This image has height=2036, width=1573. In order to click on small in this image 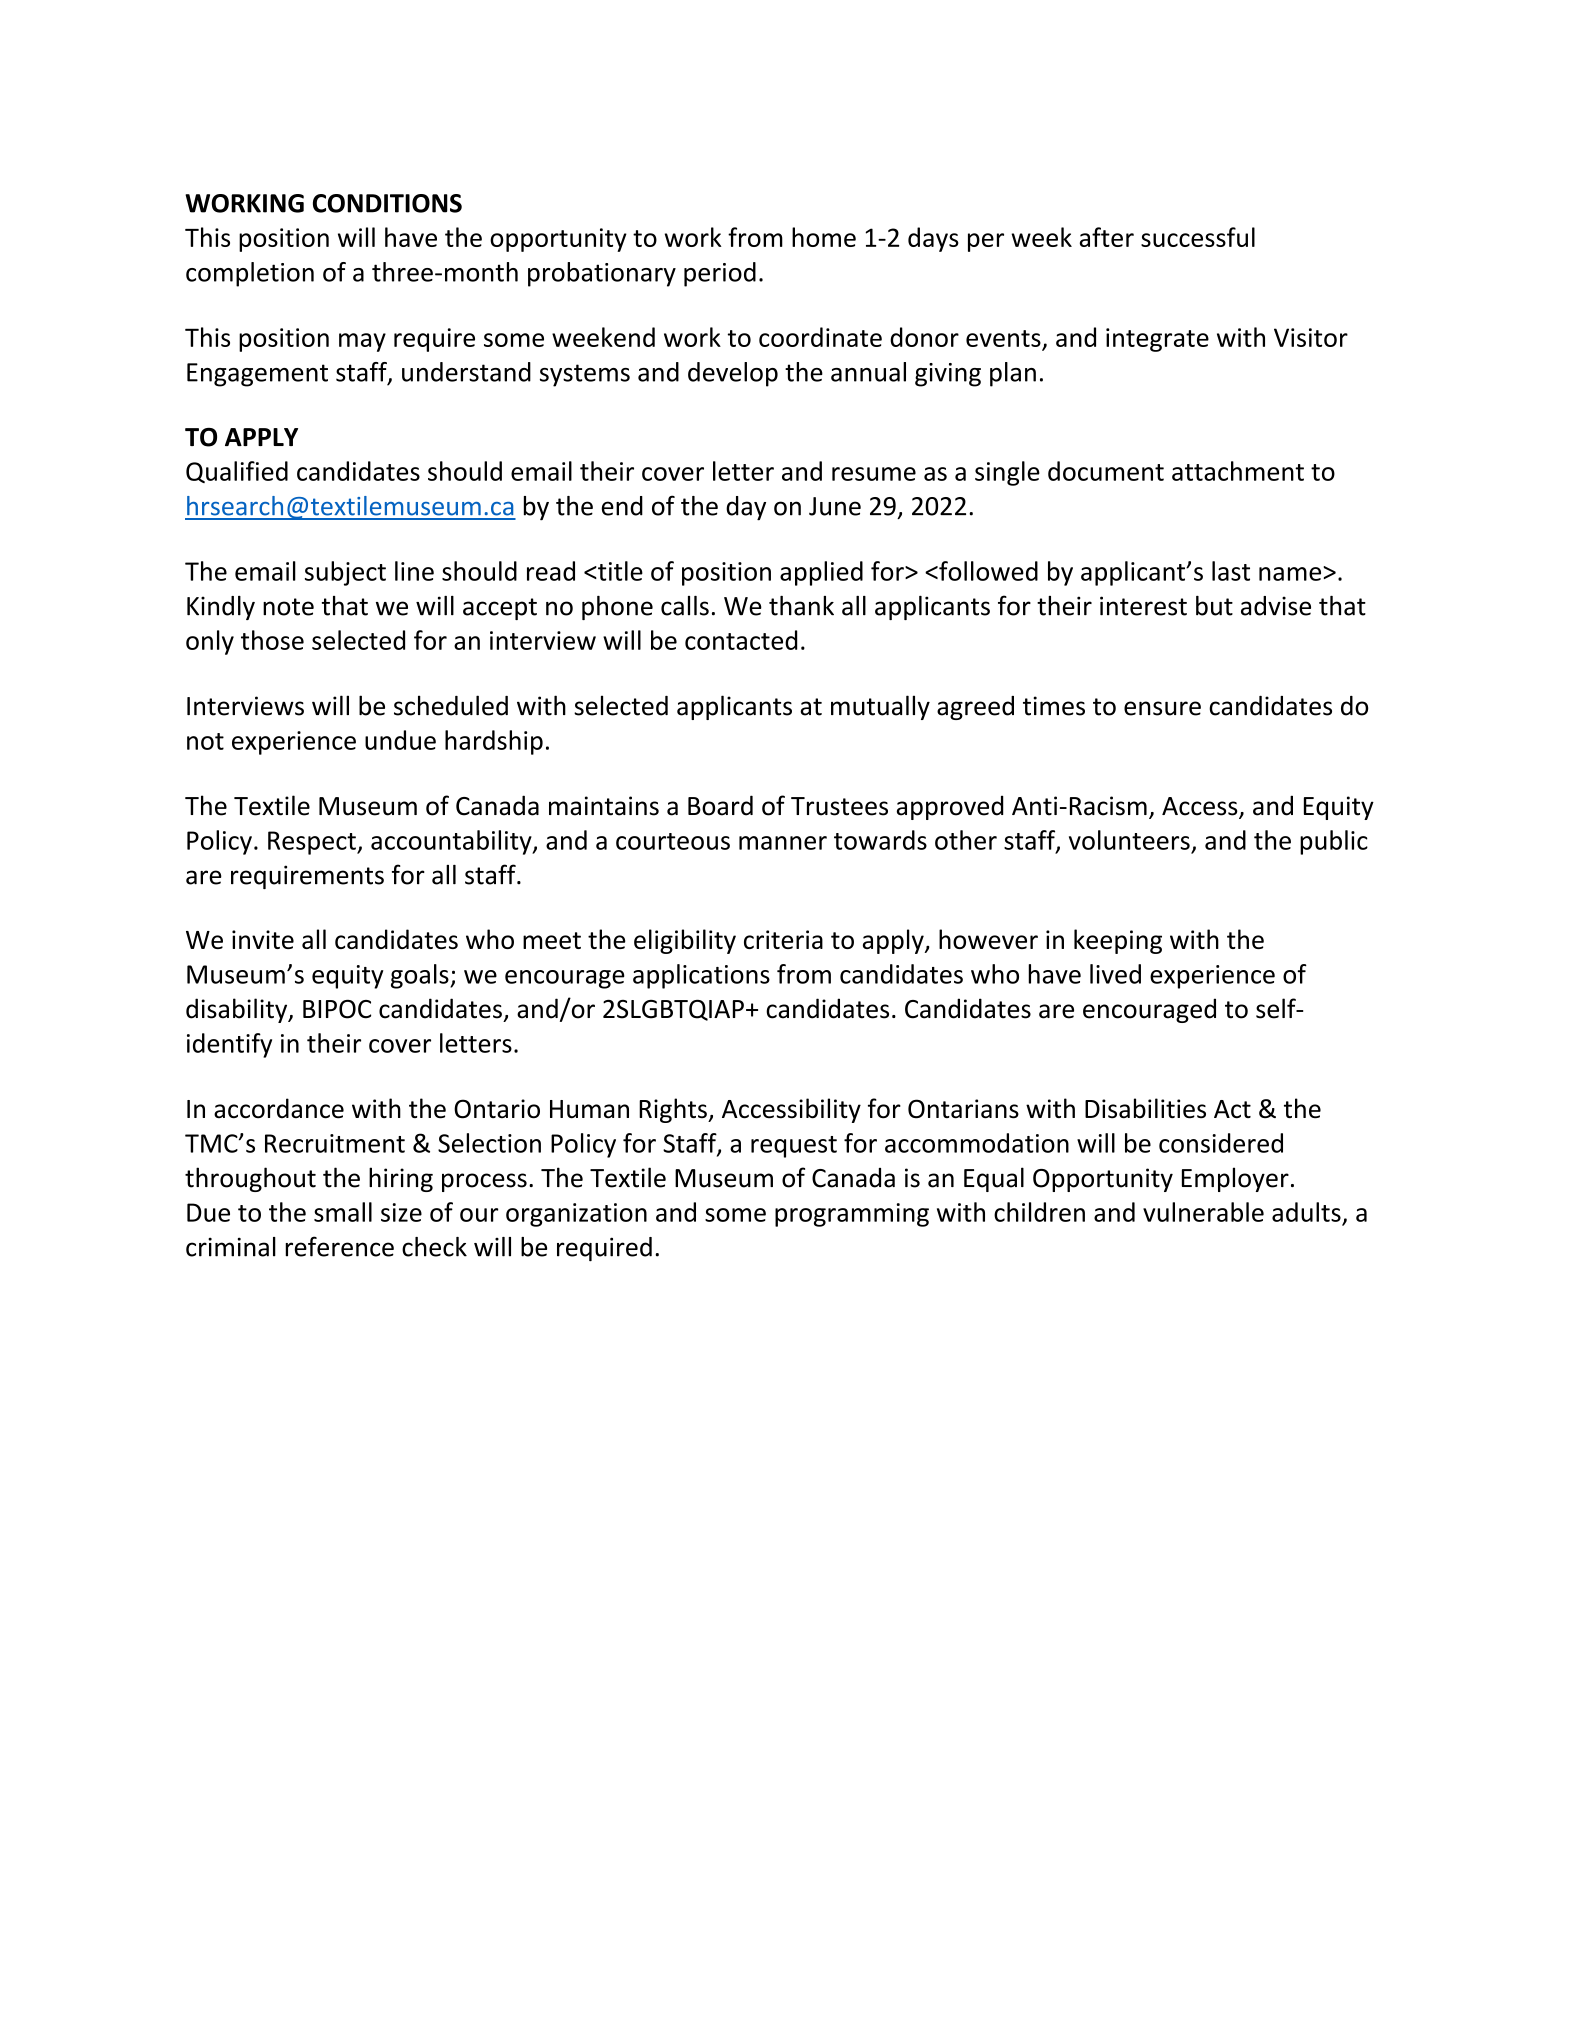, I will do `click(343, 1212)`.
